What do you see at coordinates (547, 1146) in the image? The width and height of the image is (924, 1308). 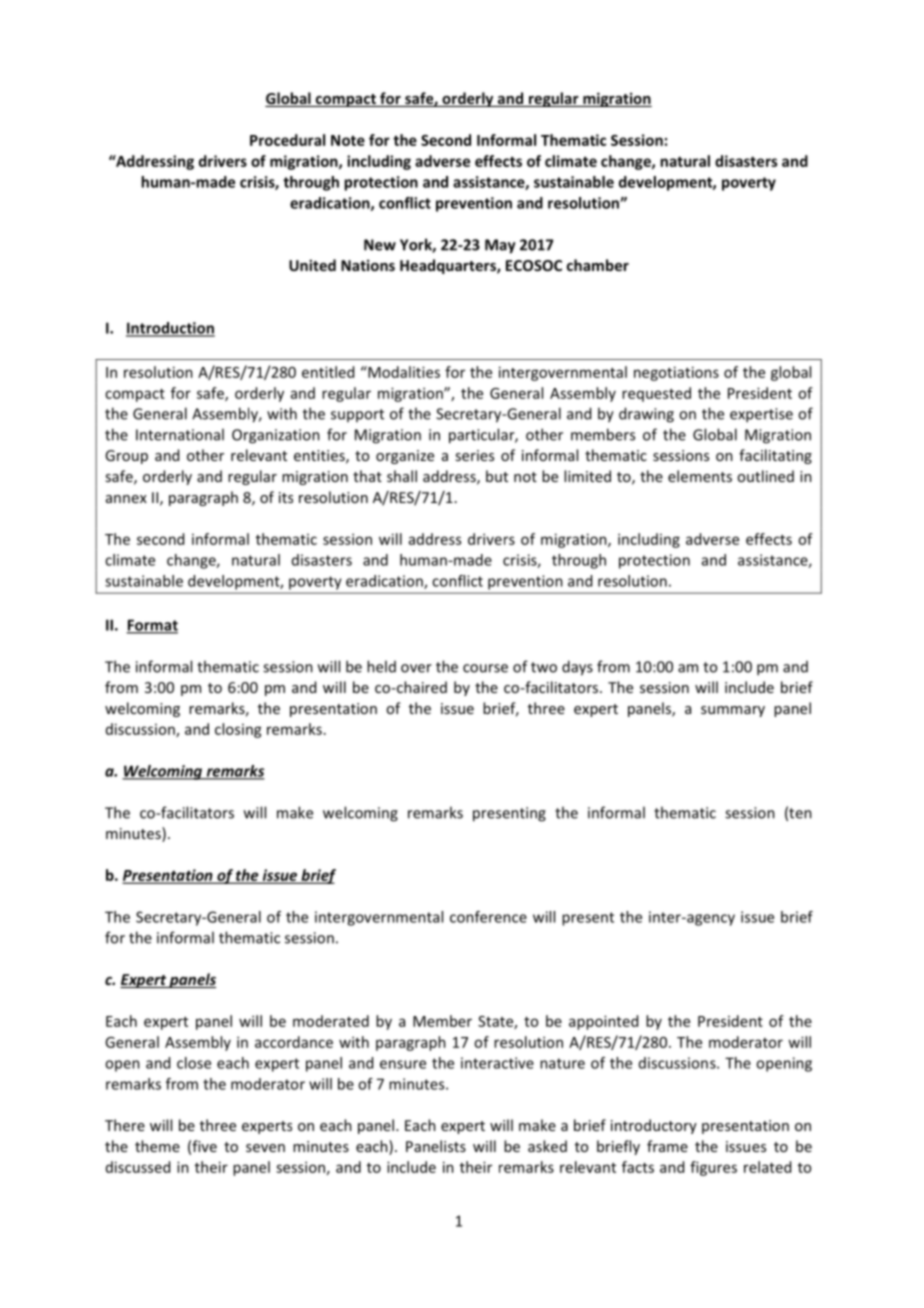 I see `asked` at bounding box center [547, 1146].
